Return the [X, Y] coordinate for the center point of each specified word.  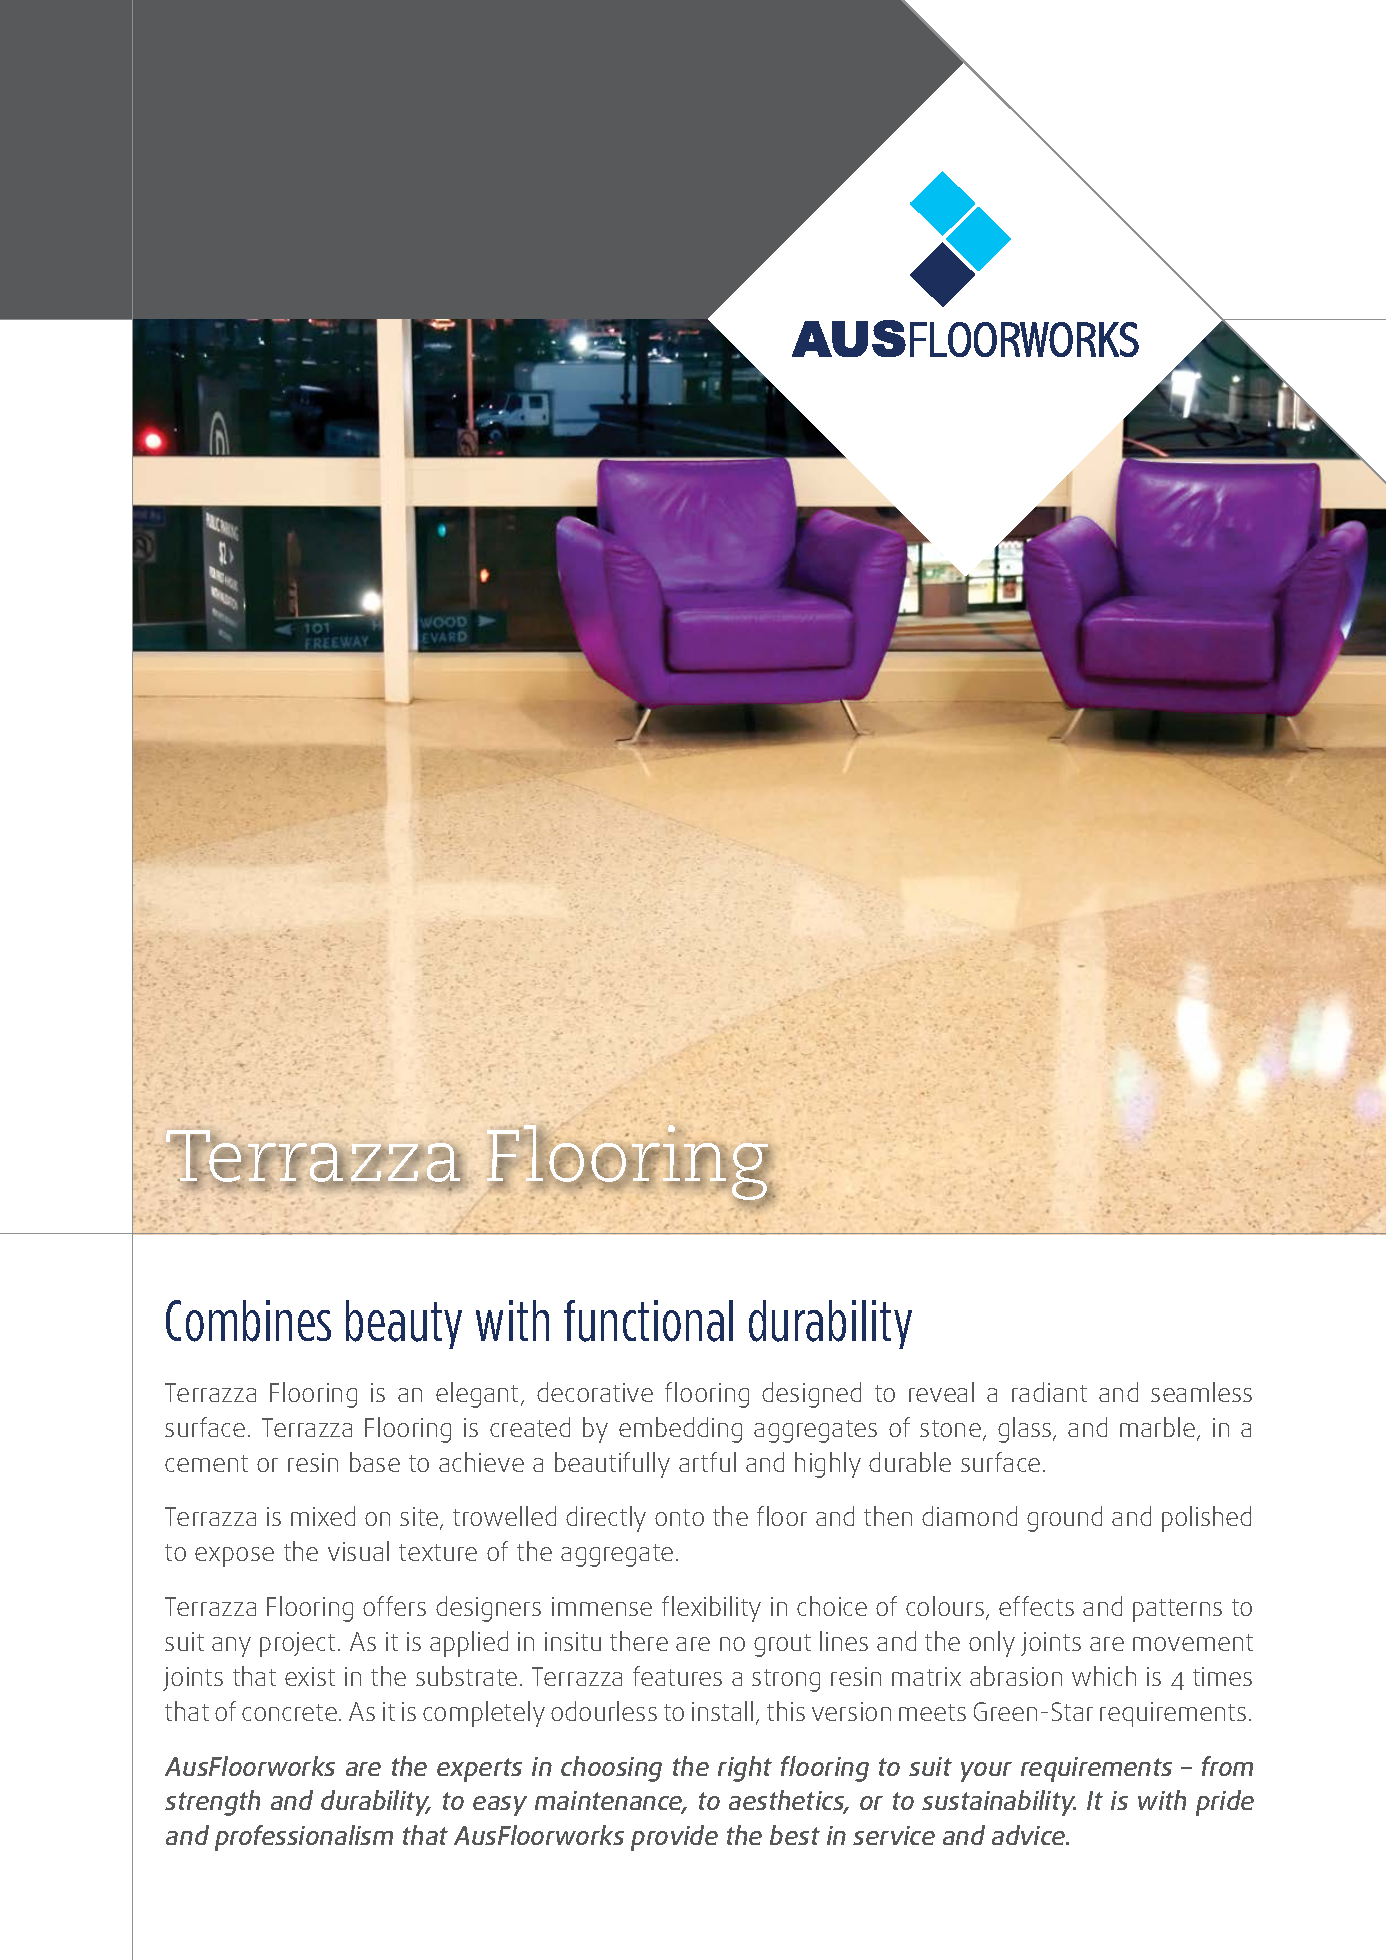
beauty [404, 1324]
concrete [289, 1712]
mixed [323, 1516]
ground [1064, 1519]
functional [648, 1321]
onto [679, 1517]
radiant [1049, 1392]
